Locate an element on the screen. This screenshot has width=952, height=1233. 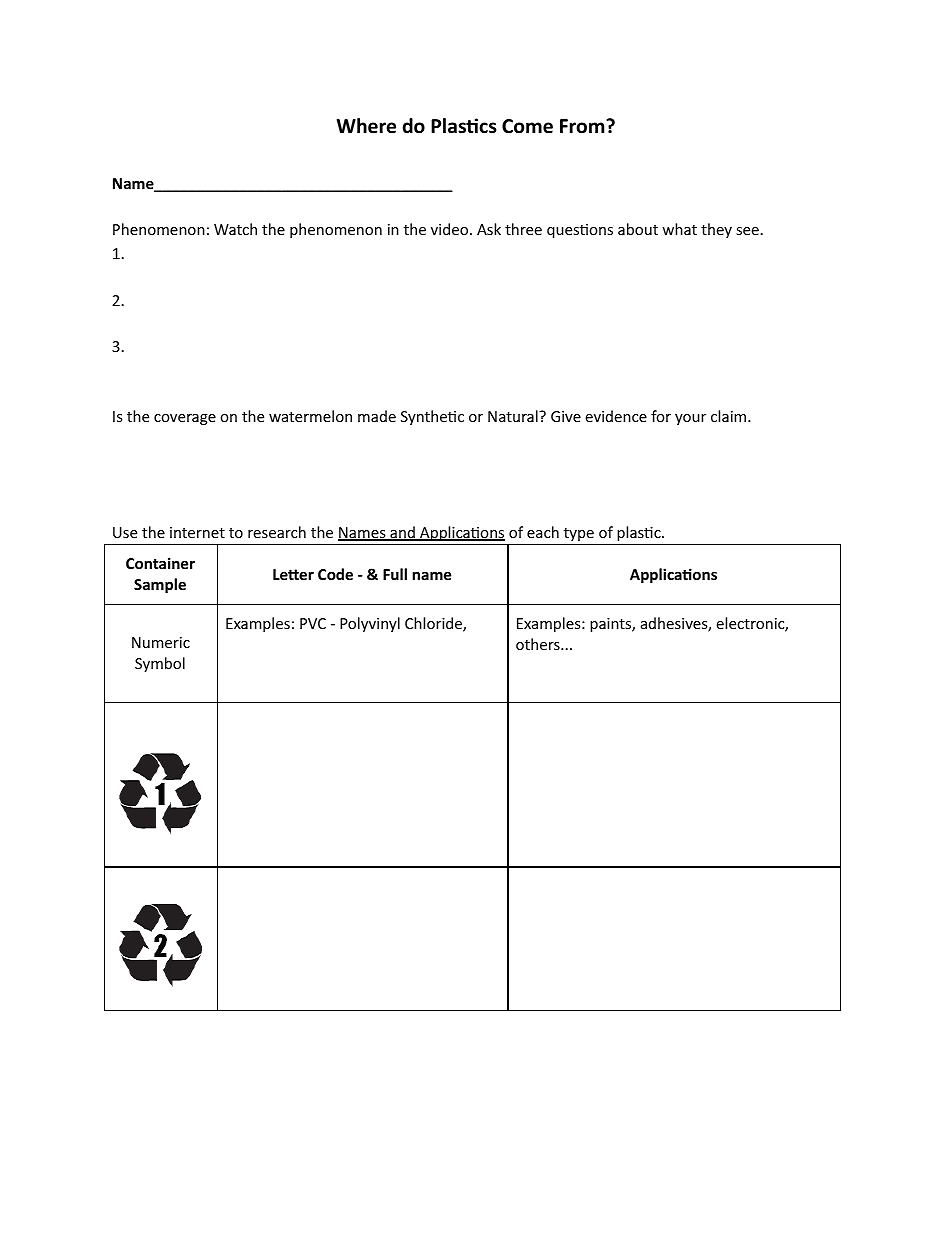
internet is located at coordinates (197, 532).
